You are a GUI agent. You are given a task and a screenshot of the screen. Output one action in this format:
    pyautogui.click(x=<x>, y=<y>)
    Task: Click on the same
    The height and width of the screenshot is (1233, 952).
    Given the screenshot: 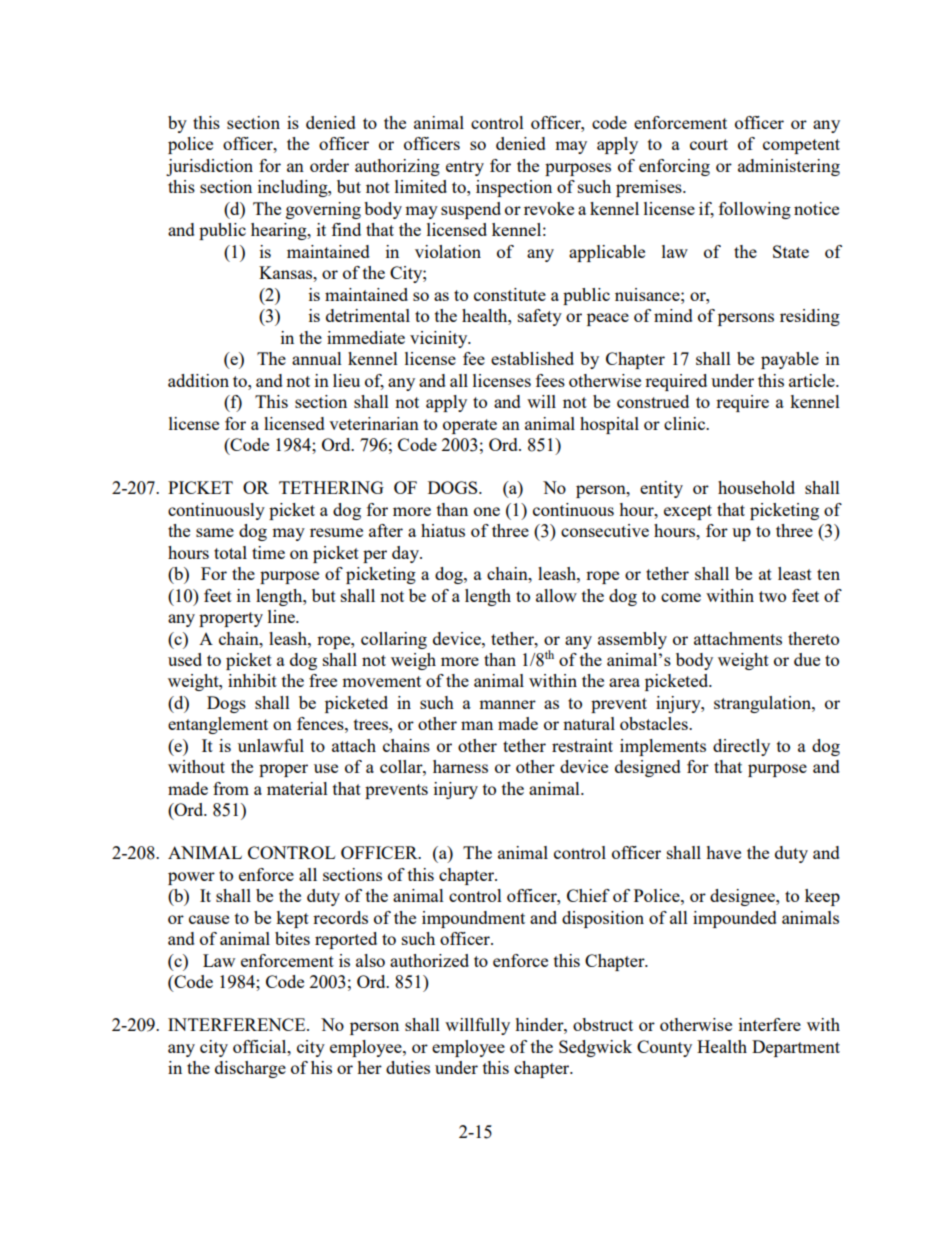 What is the action you would take?
    pyautogui.click(x=215, y=532)
